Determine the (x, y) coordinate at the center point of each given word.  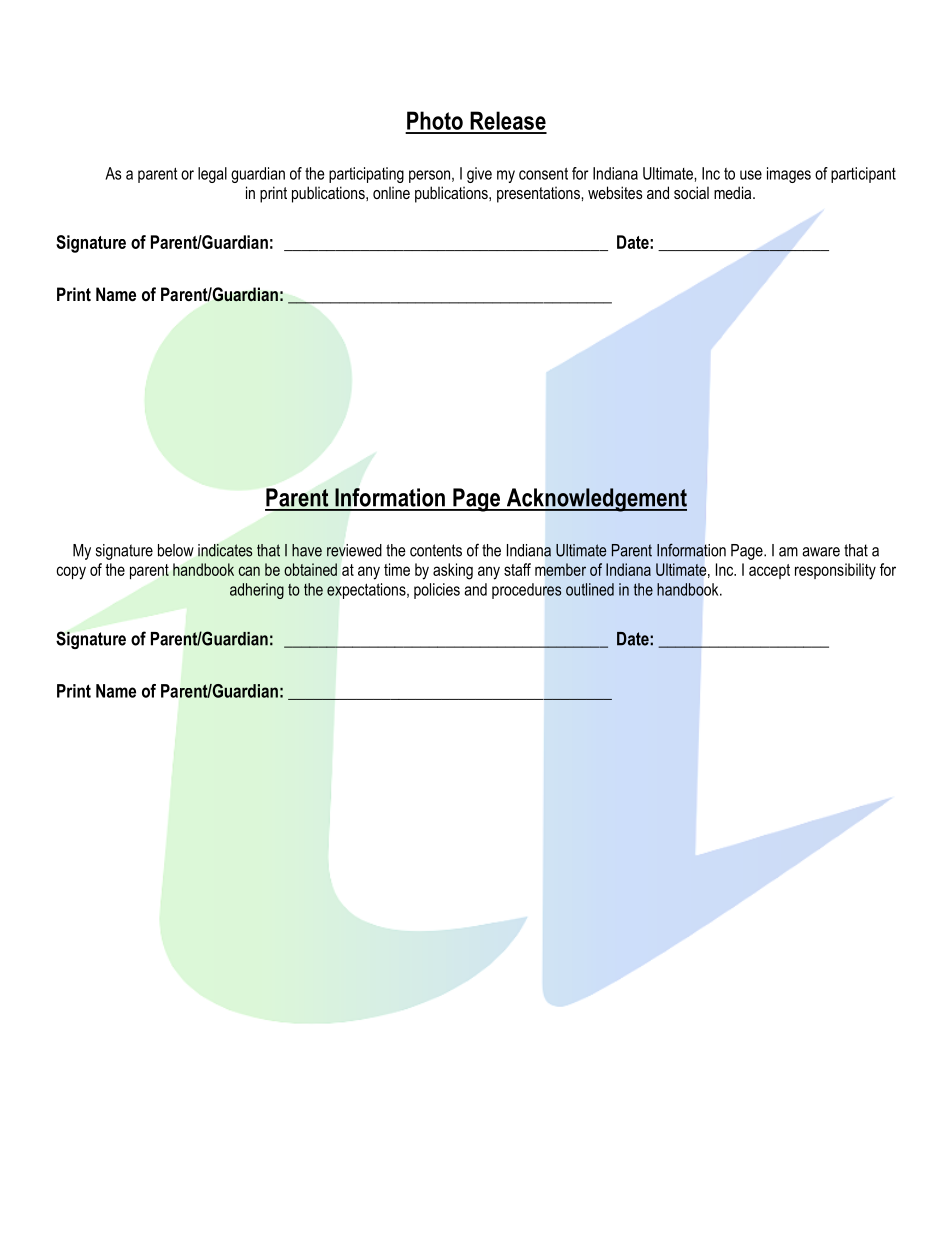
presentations (539, 195)
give (479, 175)
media (734, 192)
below (176, 550)
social (691, 192)
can (249, 571)
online (391, 193)
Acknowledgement (595, 500)
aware (821, 552)
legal (212, 175)
